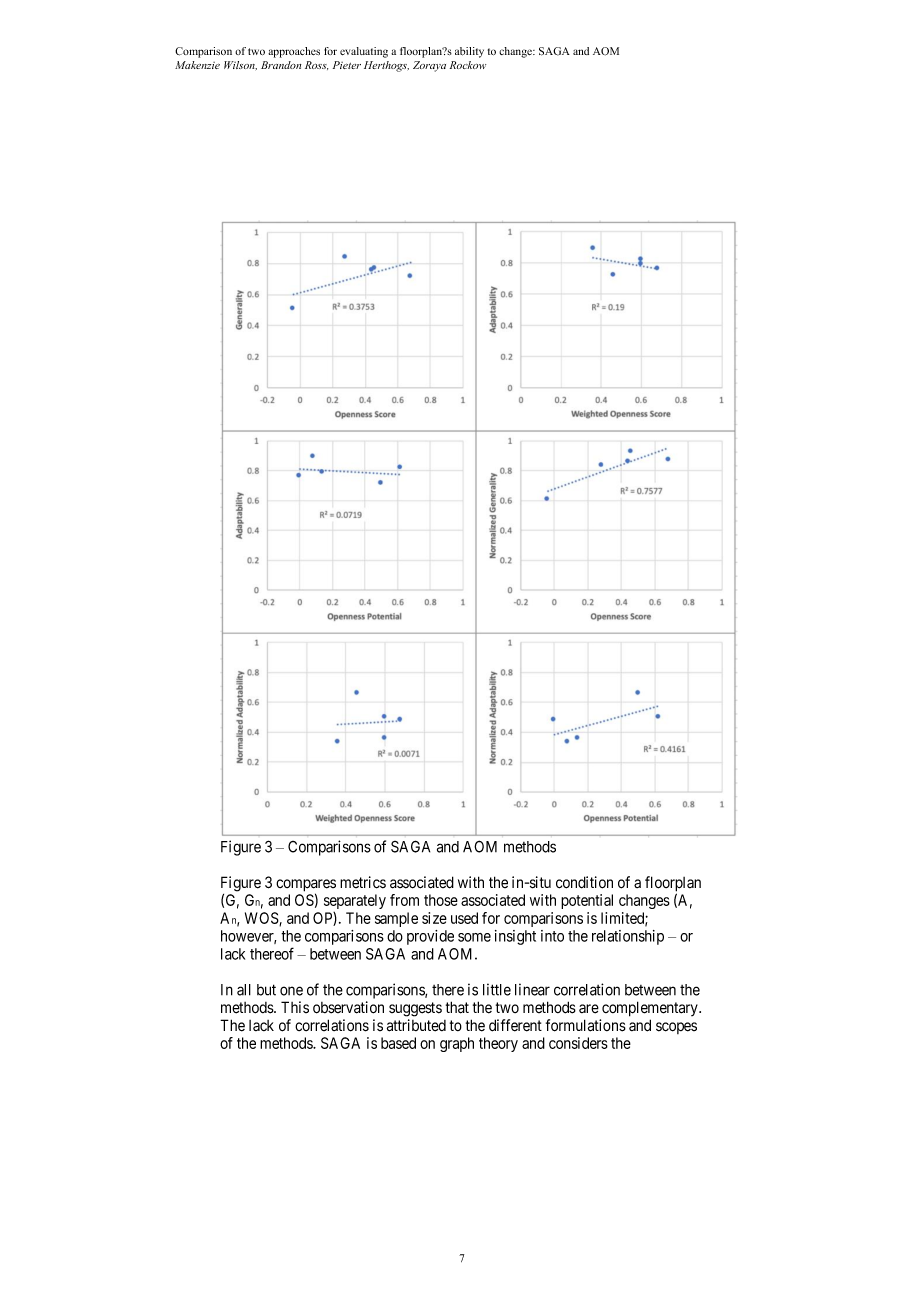 This page has width=924, height=1308. Describe the element at coordinates (281, 65) in the page. I see `Brandon` at that location.
